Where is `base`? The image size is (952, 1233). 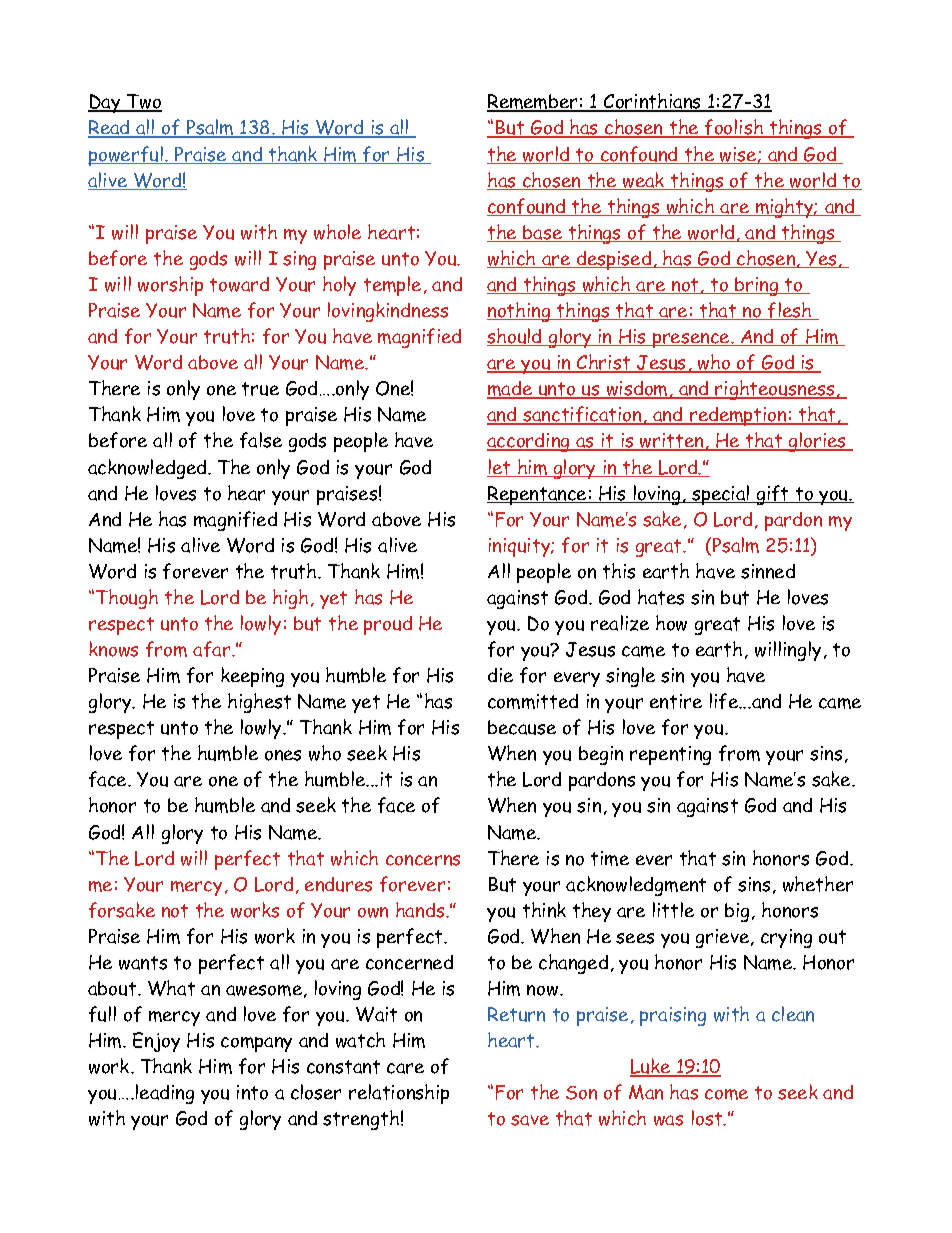 base is located at coordinates (543, 233).
